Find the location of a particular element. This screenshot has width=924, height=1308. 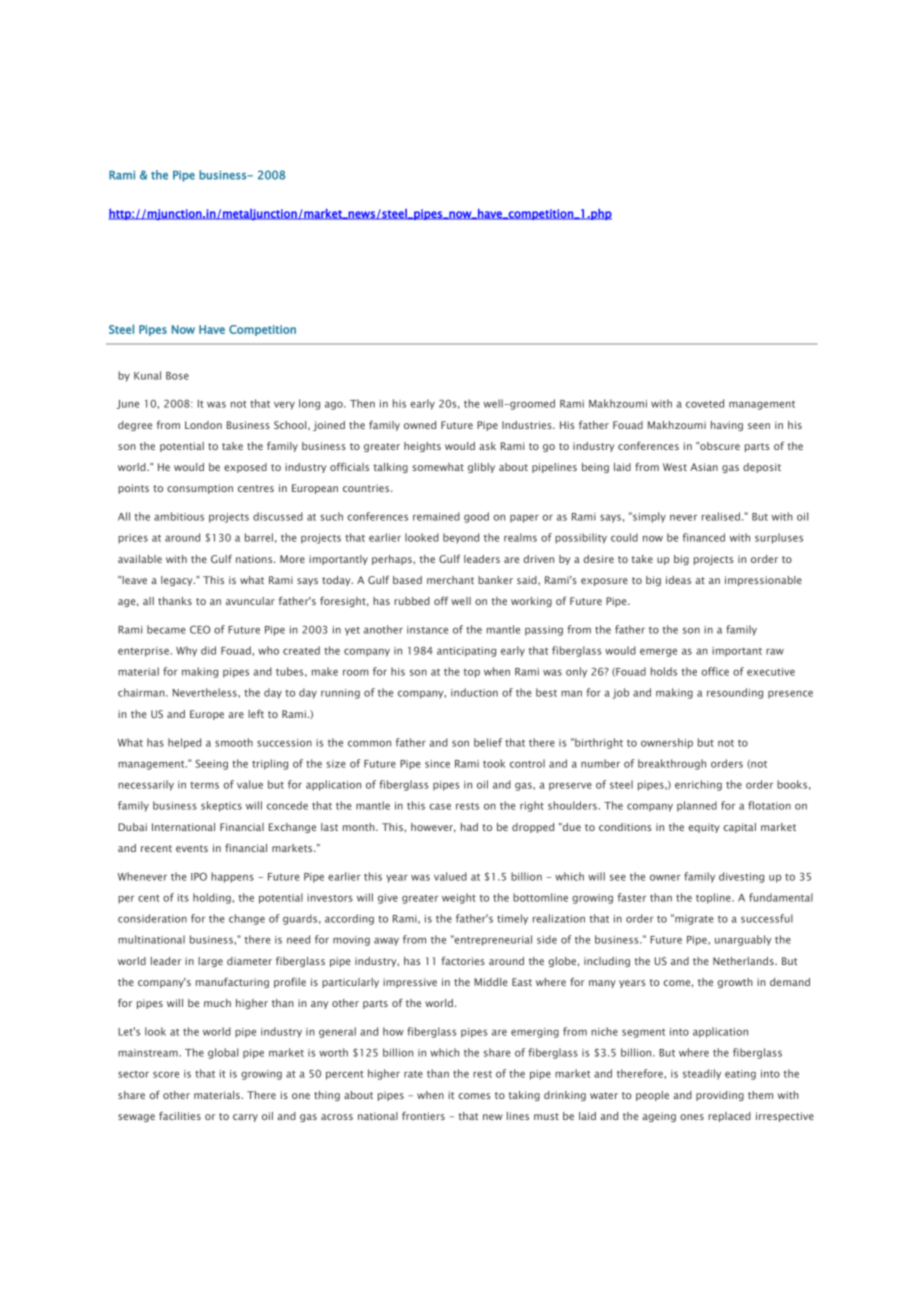

coveted is located at coordinates (705, 403).
